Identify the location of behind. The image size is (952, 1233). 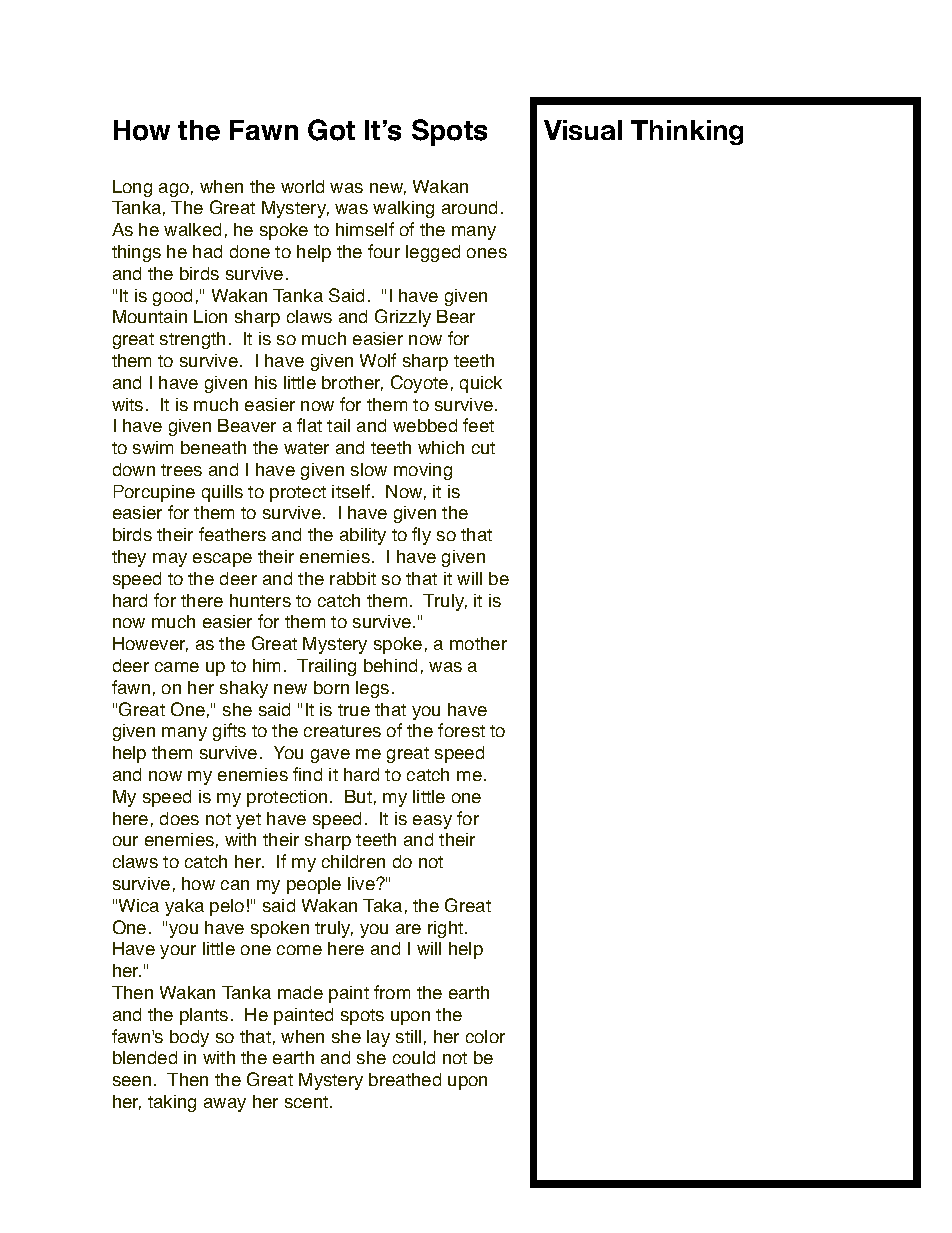
(390, 665).
